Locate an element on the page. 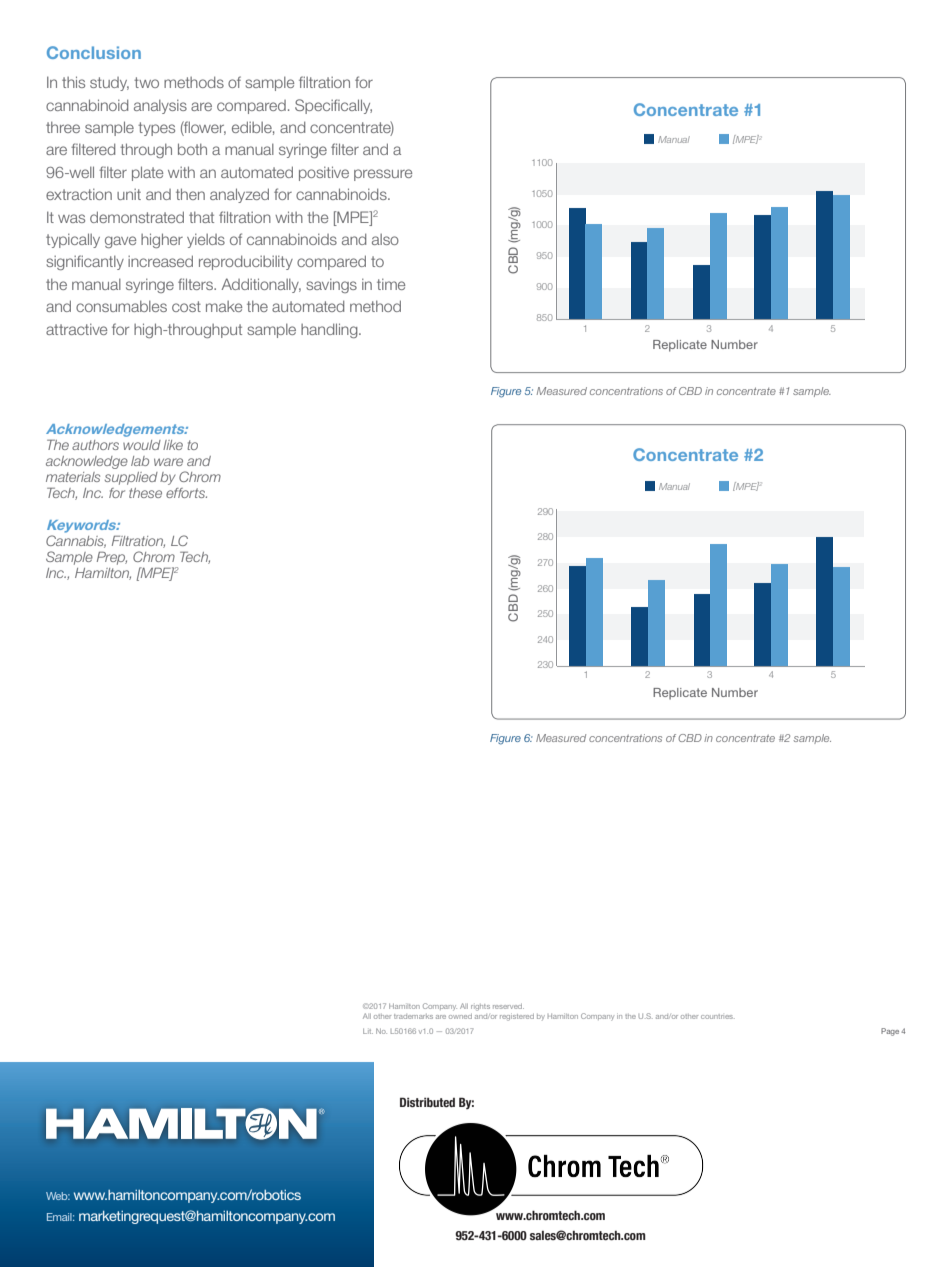 This image has width=952, height=1267. Prep is located at coordinates (112, 558).
